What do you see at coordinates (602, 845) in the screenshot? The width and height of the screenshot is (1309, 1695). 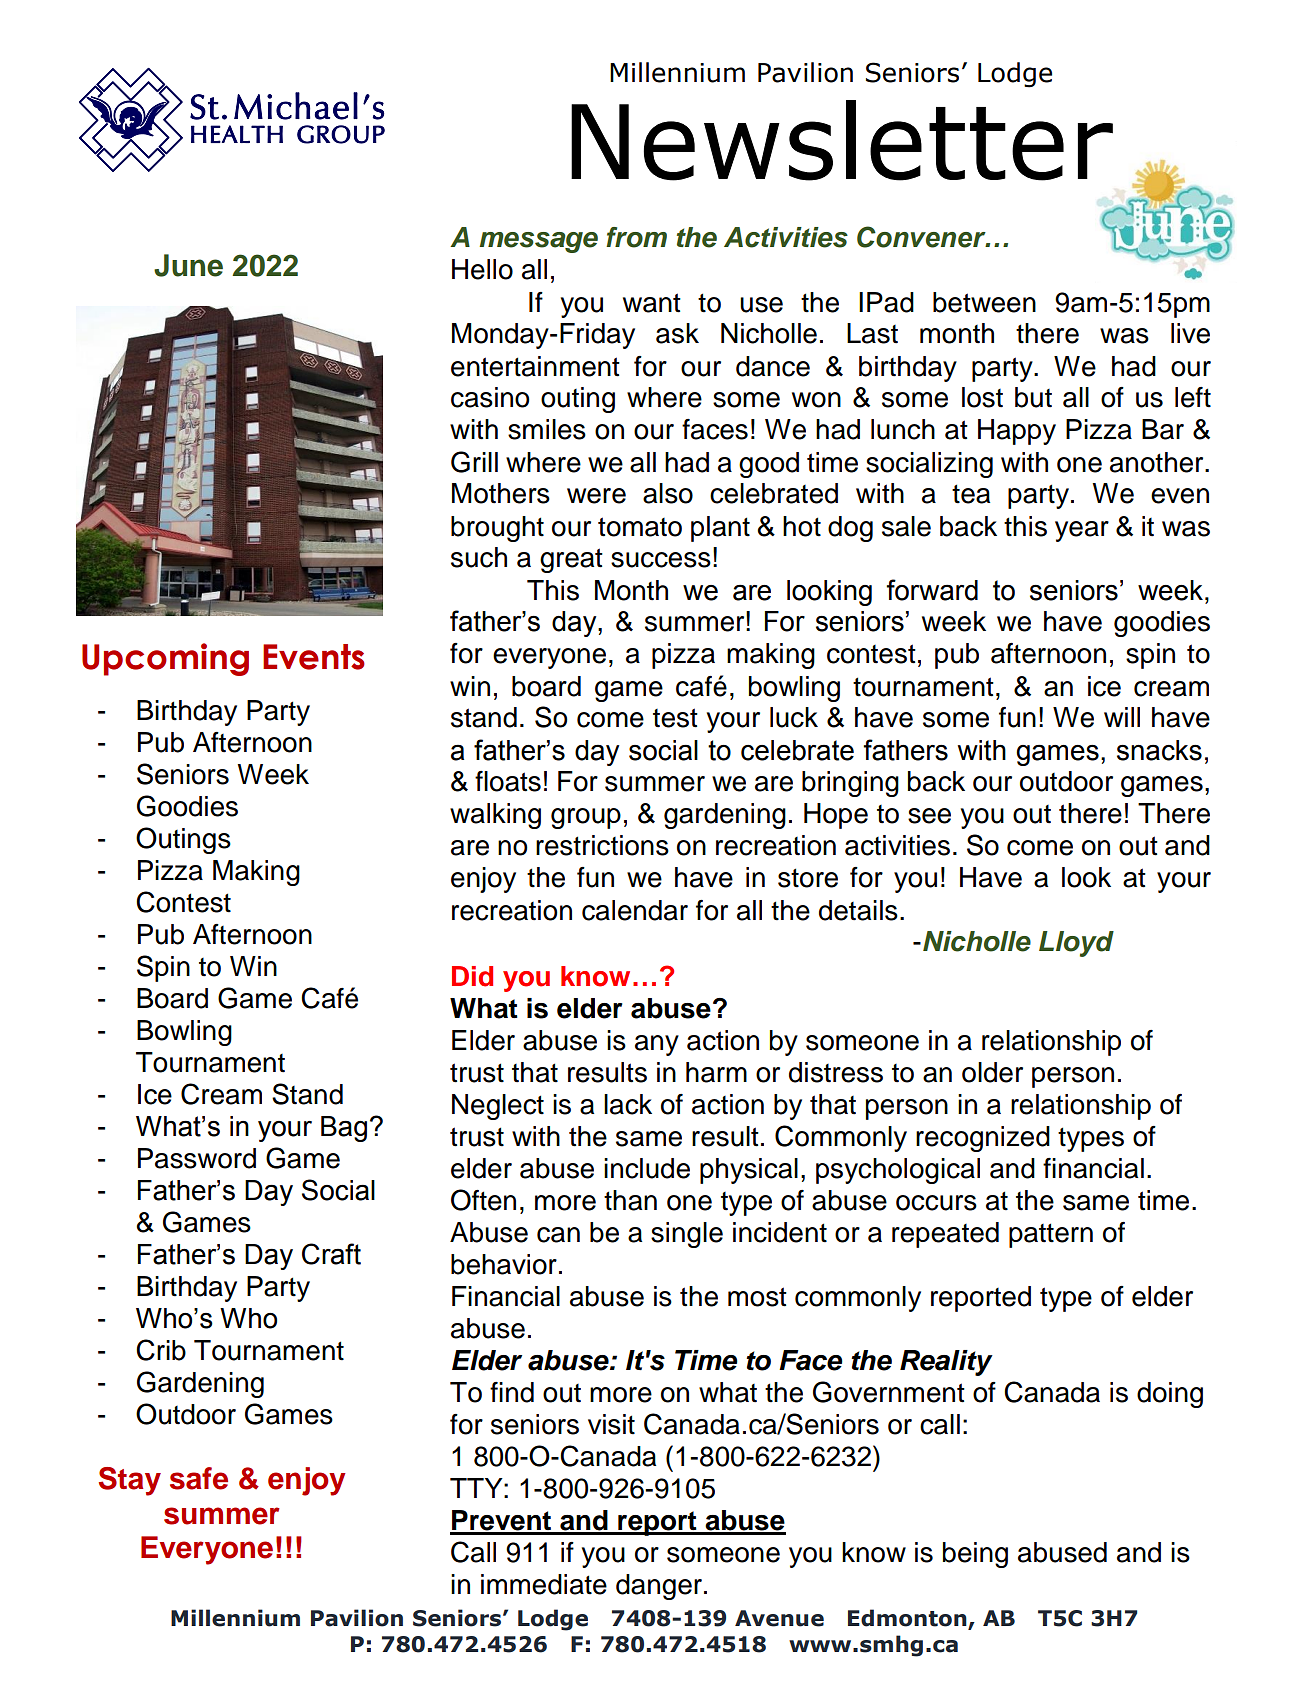 I see `restrictions` at bounding box center [602, 845].
